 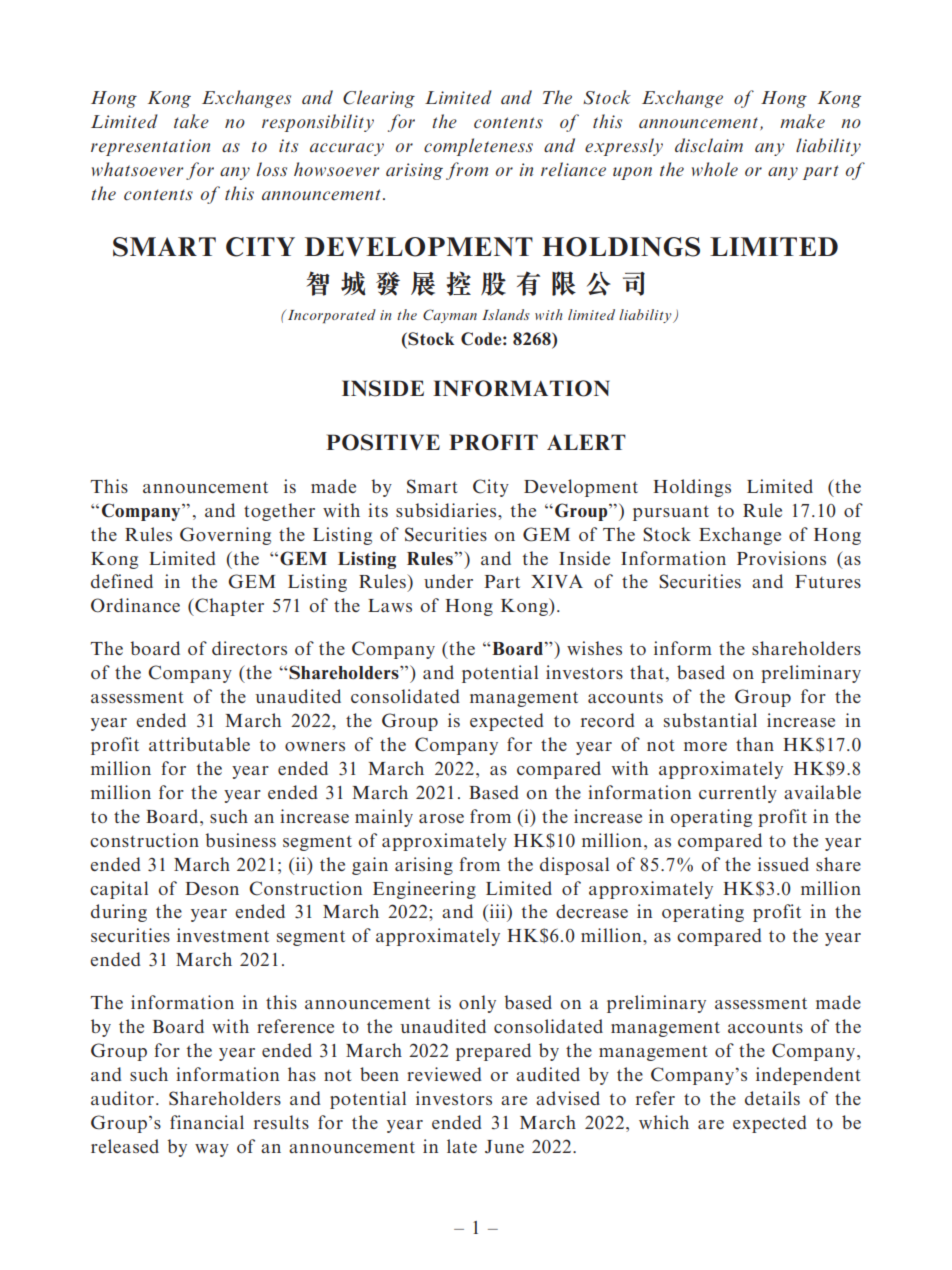 What do you see at coordinates (709, 145) in the screenshot?
I see `disclaim` at bounding box center [709, 145].
